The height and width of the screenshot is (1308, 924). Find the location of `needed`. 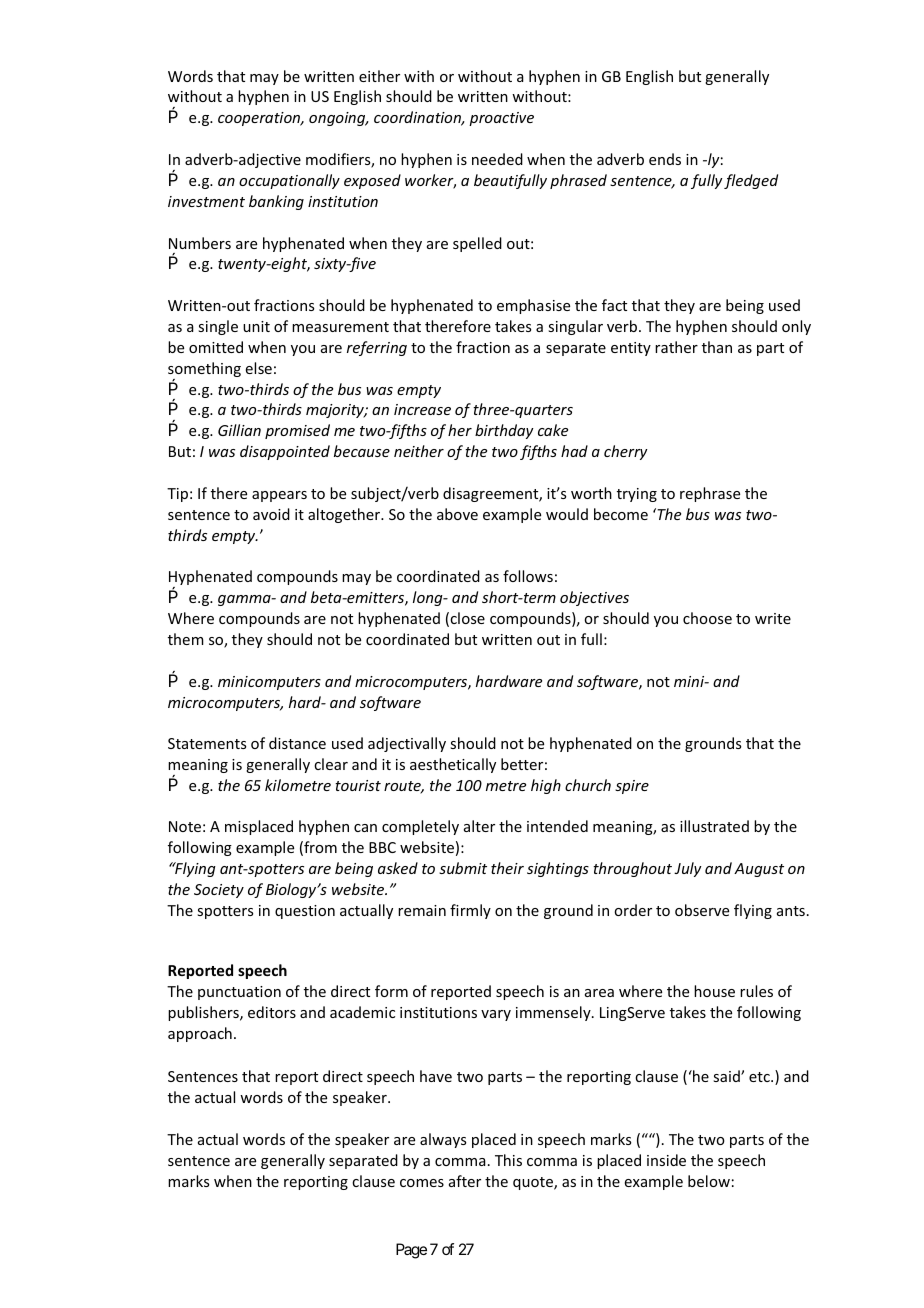

needed is located at coordinates (497, 159).
